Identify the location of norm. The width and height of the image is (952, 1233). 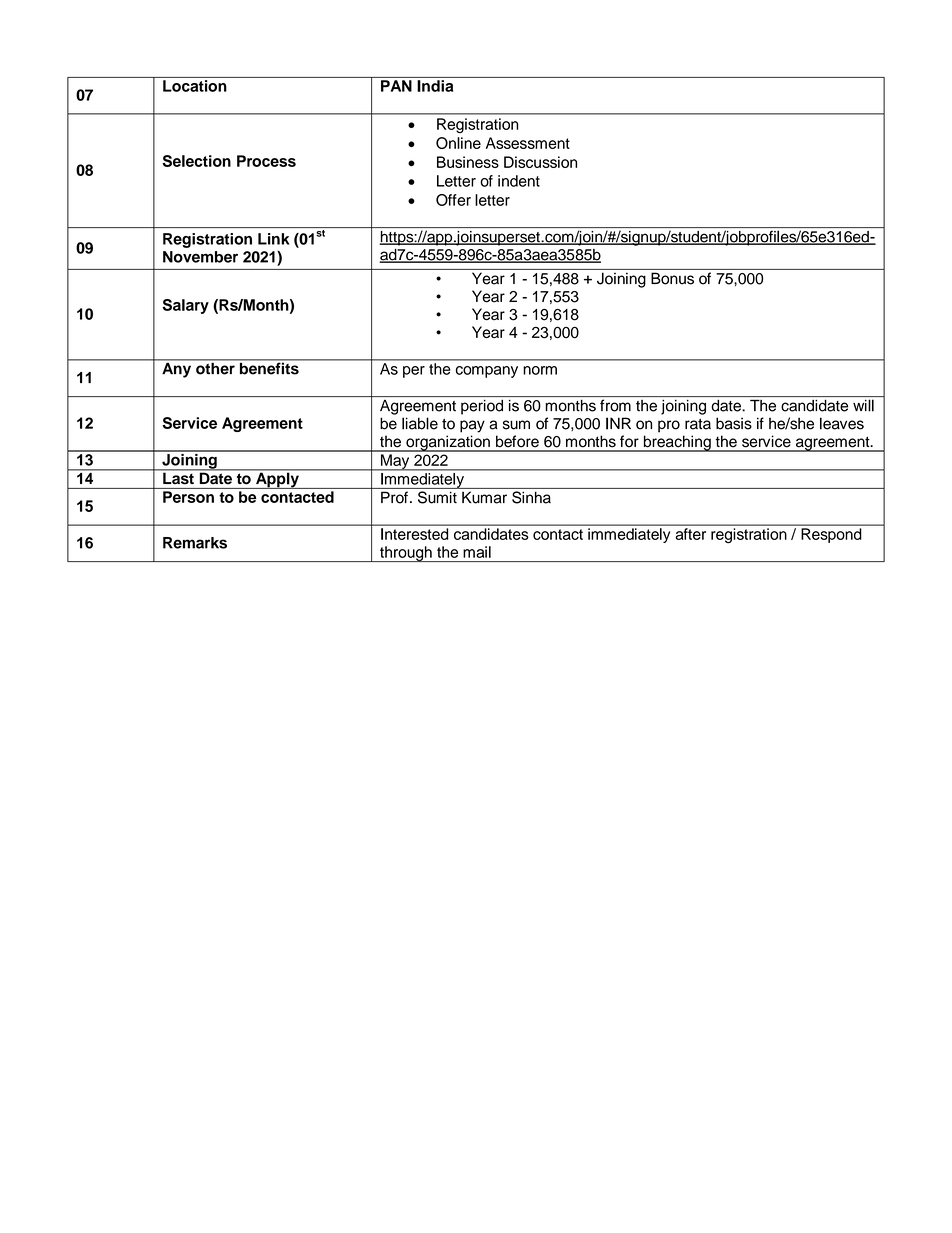
(540, 370).
